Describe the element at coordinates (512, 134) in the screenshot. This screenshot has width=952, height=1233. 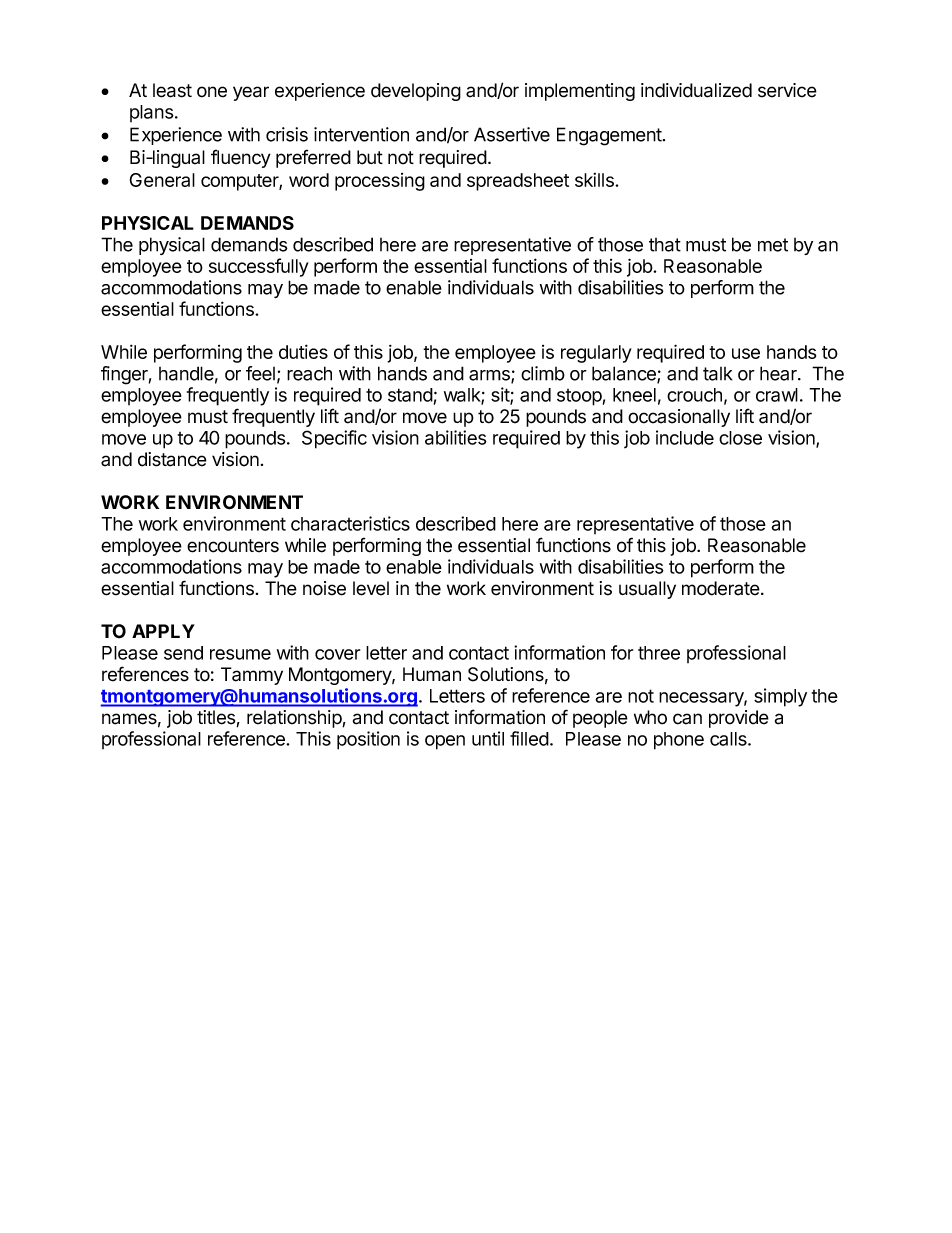
I see `Assertive` at that location.
